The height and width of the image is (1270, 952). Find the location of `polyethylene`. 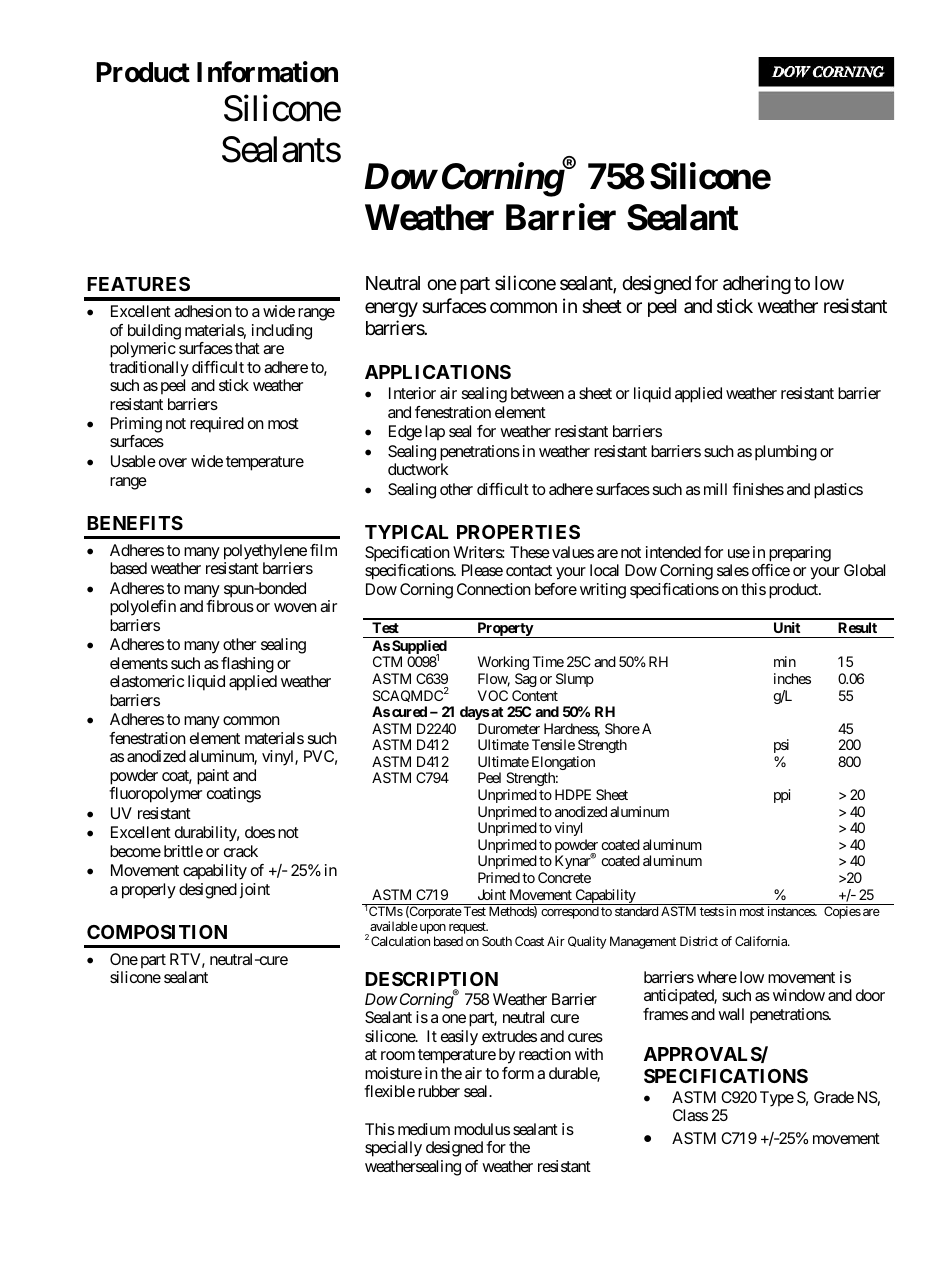

polyethylene is located at coordinates (265, 552).
